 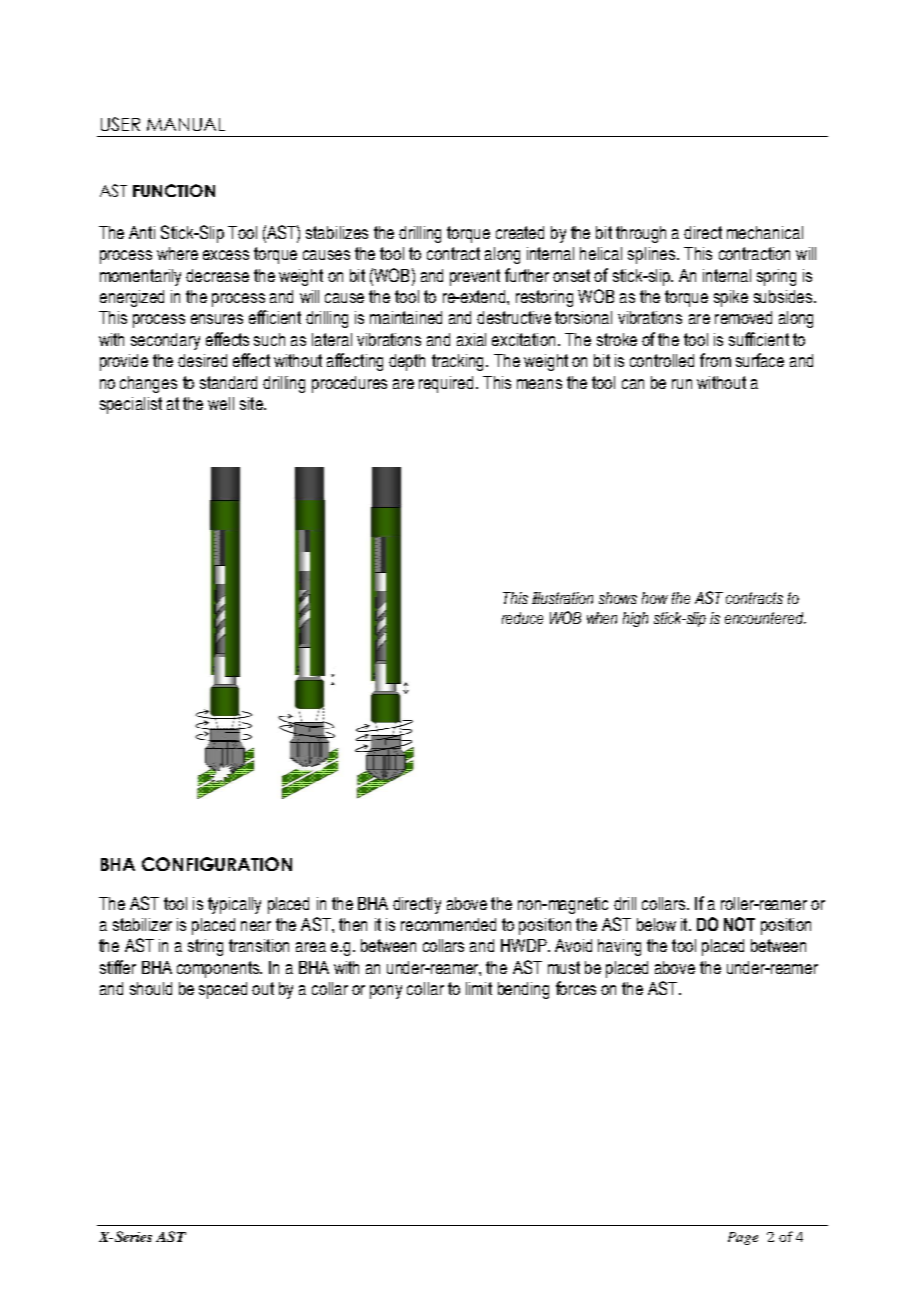 I want to click on encountered, so click(x=765, y=618).
